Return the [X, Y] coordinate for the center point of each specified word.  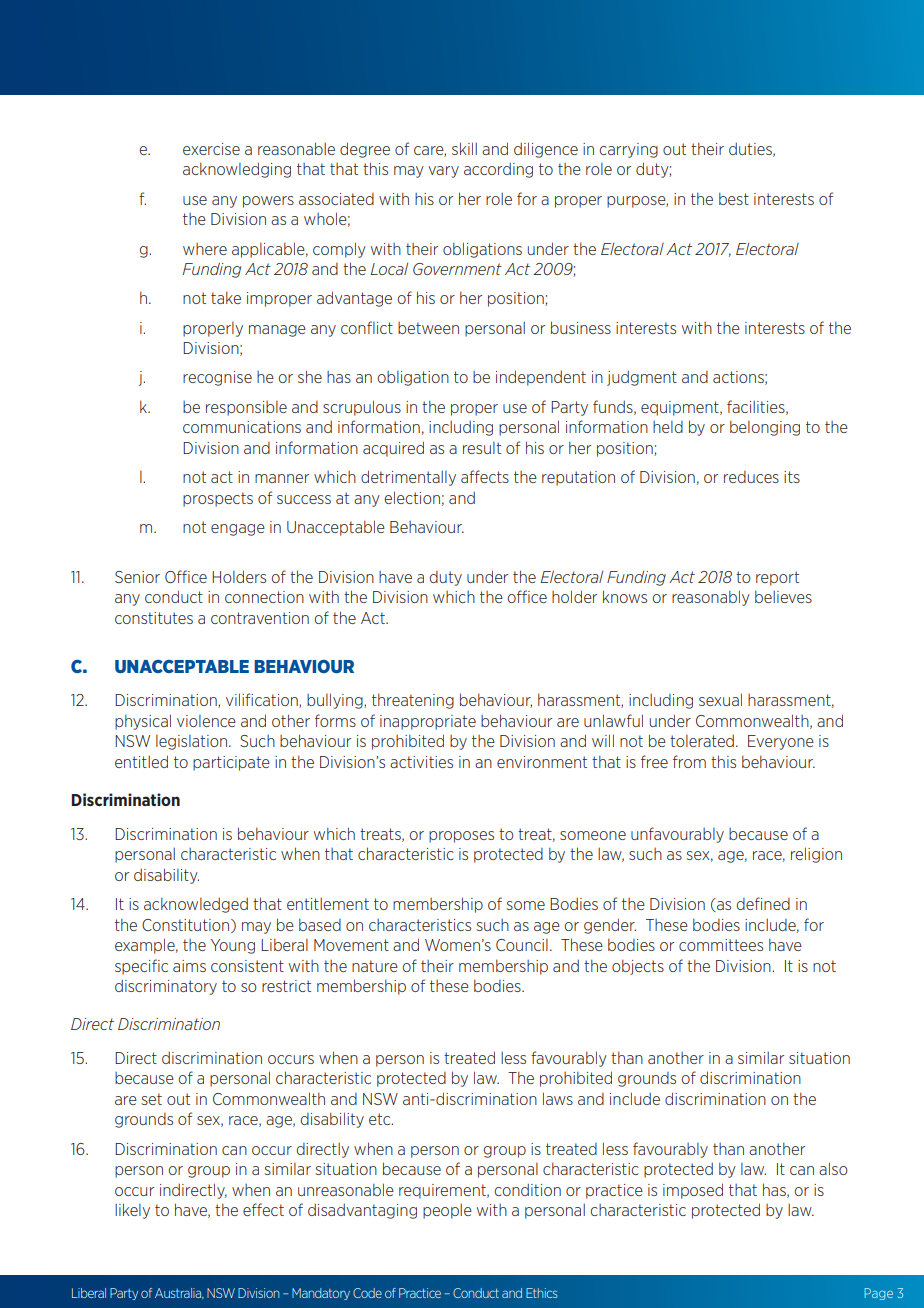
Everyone [781, 742]
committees [721, 945]
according [498, 170]
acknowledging [237, 170]
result [482, 448]
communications [242, 427]
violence [206, 721]
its [792, 477]
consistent [247, 966]
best [734, 199]
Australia [179, 1293]
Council [522, 945]
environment [542, 762]
